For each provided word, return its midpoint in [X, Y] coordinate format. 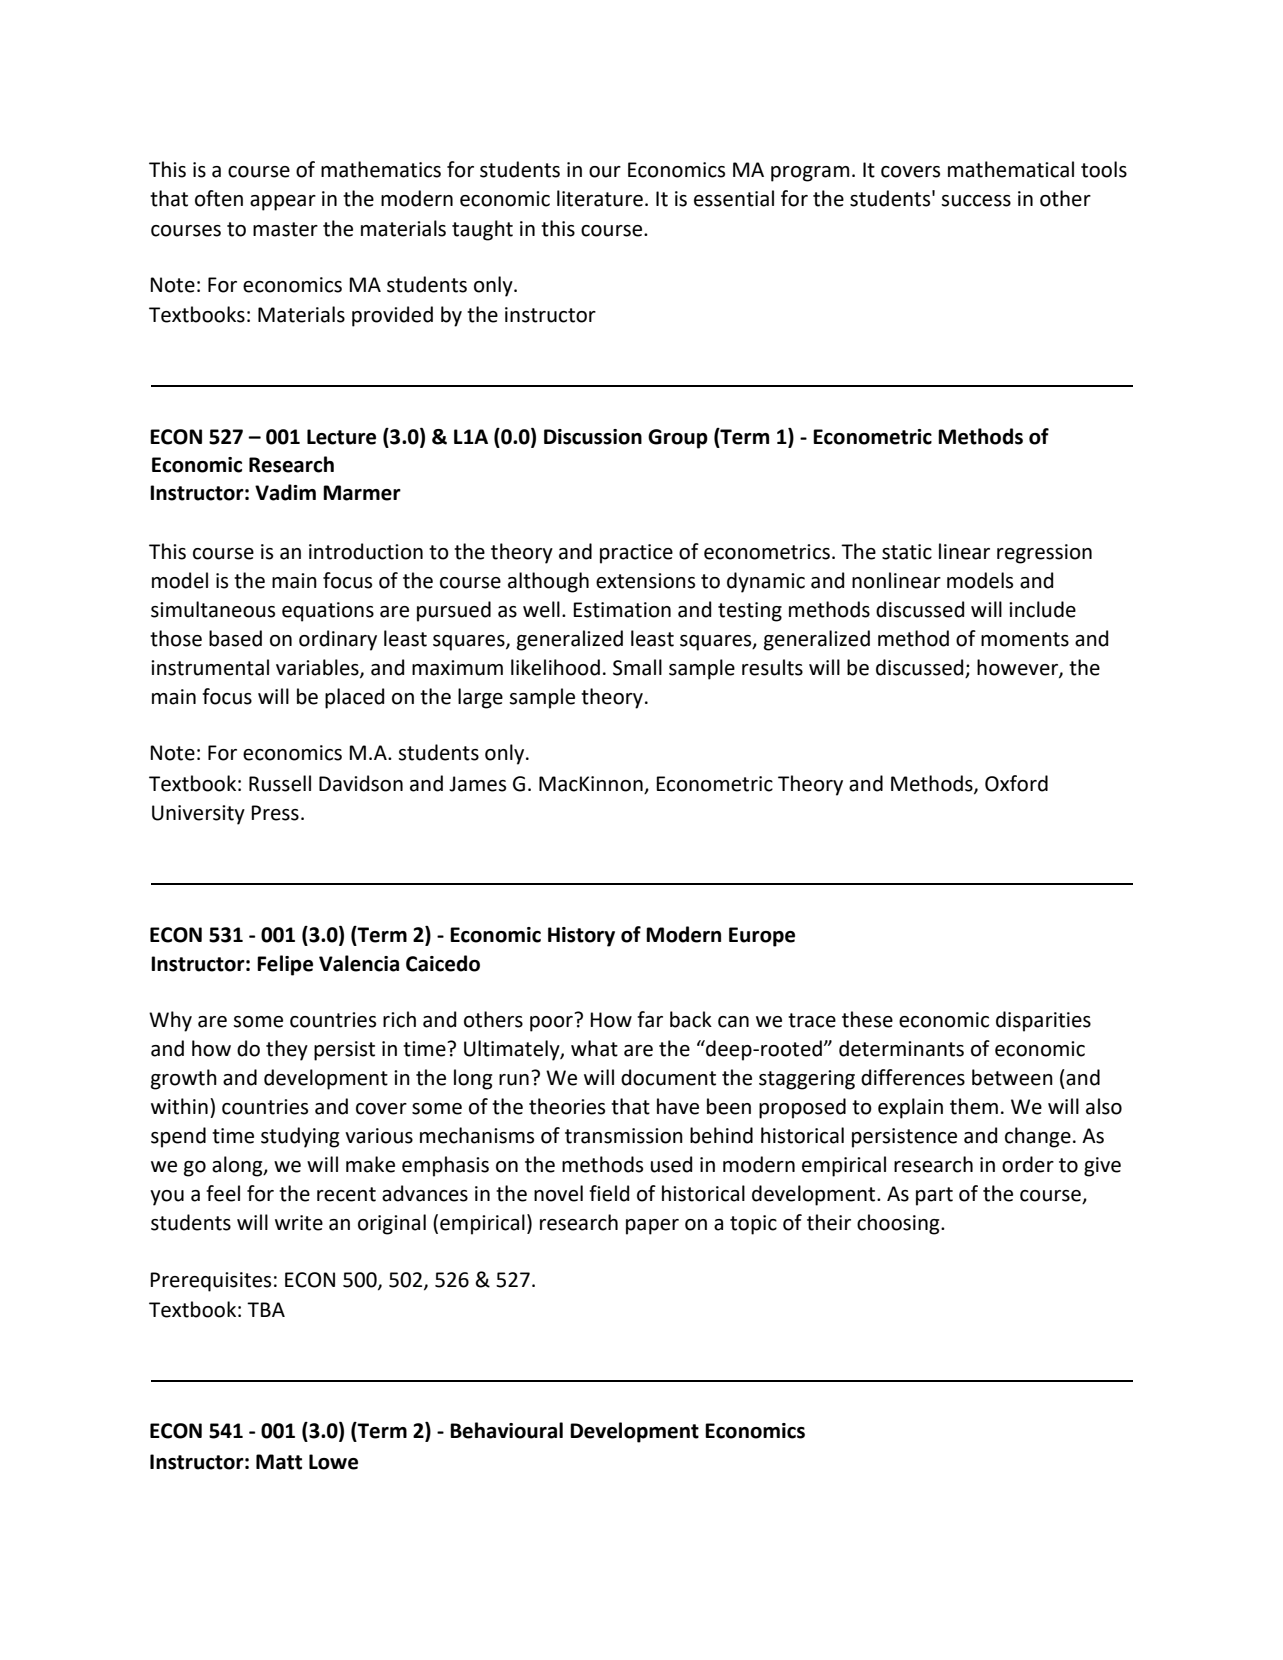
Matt [279, 1462]
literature [600, 198]
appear [283, 203]
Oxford [1016, 783]
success [976, 201]
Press [275, 813]
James [477, 784]
